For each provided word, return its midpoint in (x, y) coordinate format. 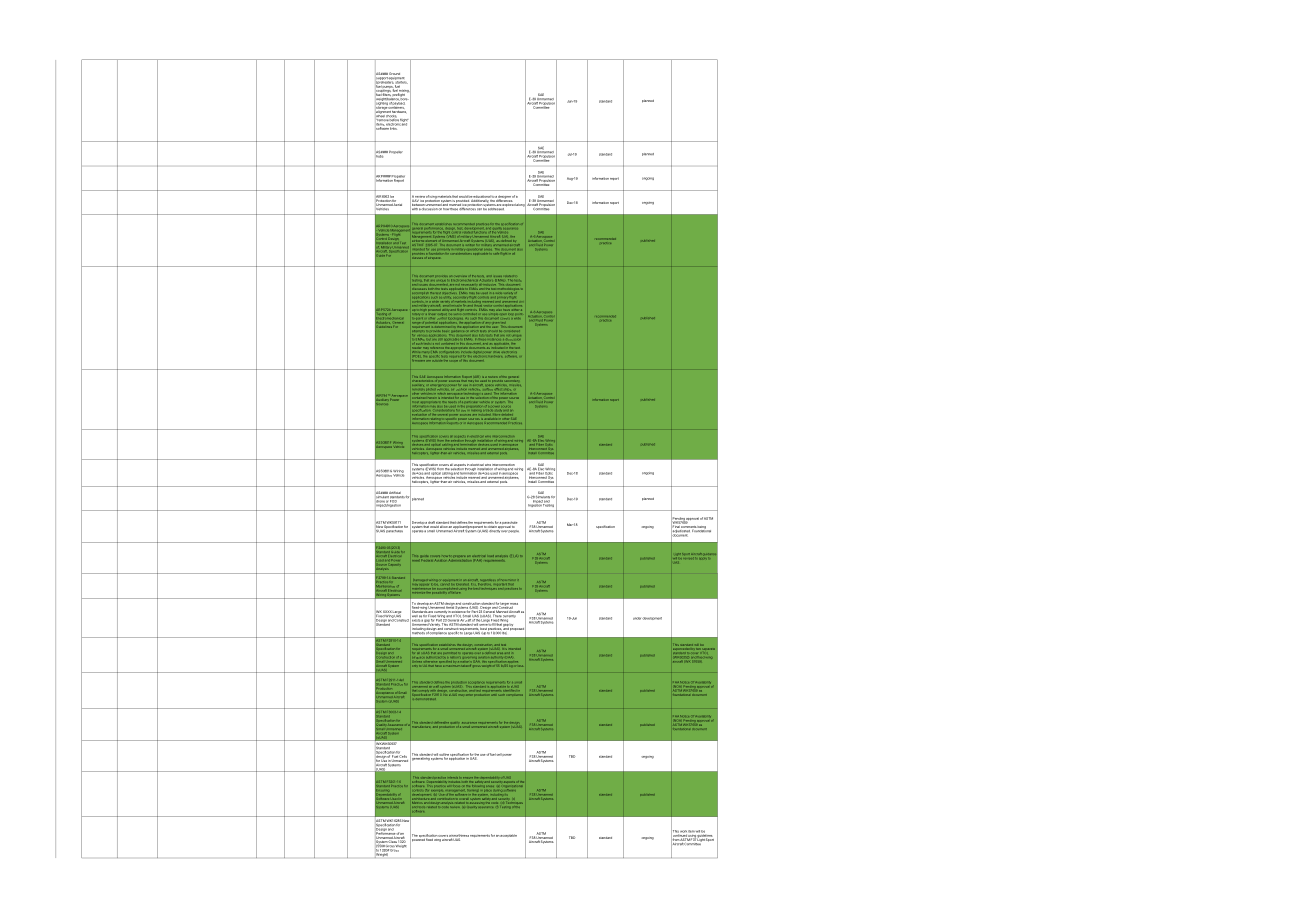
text (518, 348)
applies (513, 661)
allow (444, 527)
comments (688, 527)
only (415, 666)
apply (702, 558)
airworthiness (459, 836)
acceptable (508, 835)
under (638, 618)
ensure (468, 778)
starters (400, 83)
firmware (418, 360)
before (394, 120)
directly (494, 530)
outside (437, 360)
